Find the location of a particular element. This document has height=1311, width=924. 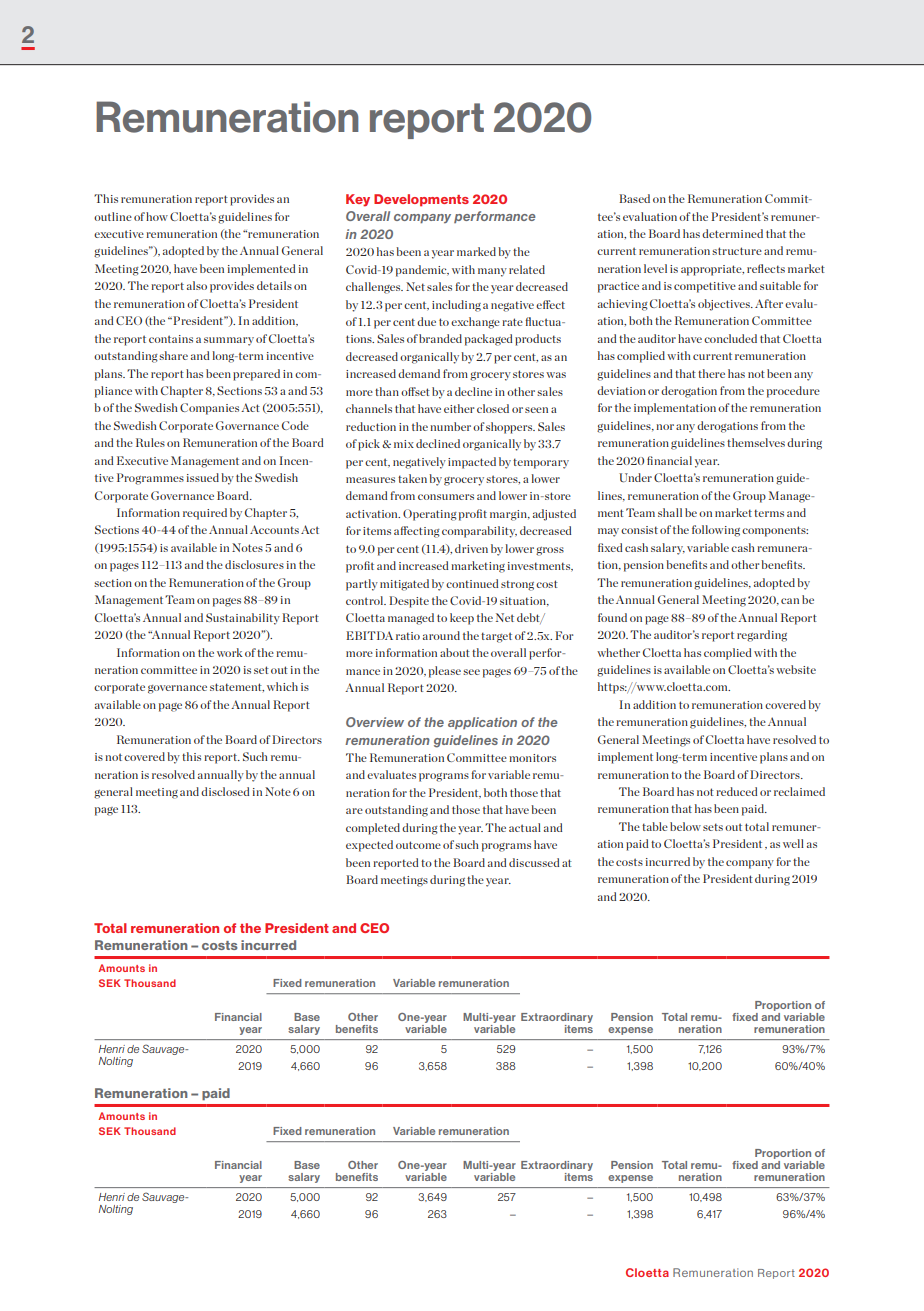

around is located at coordinates (441, 635).
